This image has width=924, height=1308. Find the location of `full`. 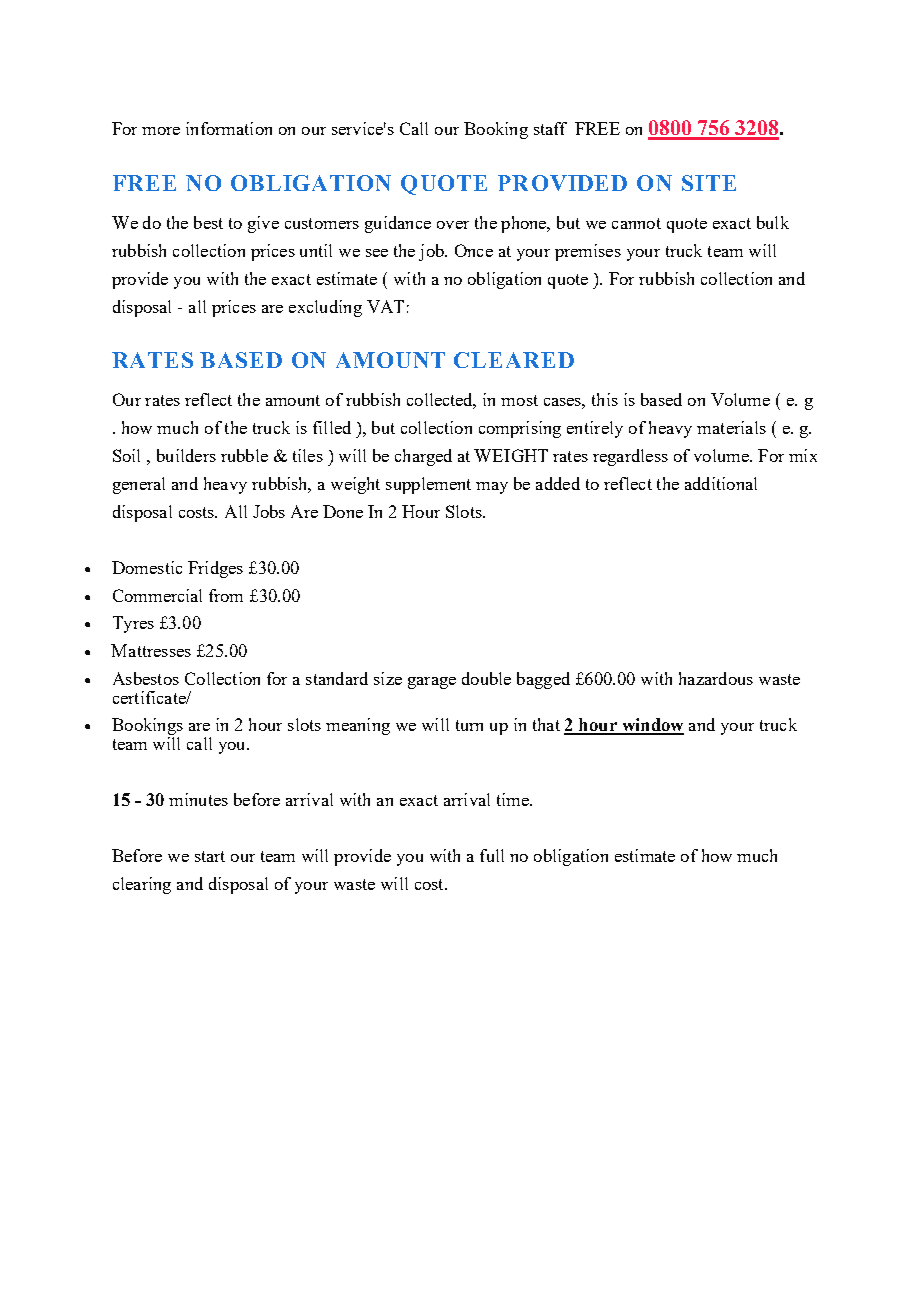

full is located at coordinates (492, 855).
